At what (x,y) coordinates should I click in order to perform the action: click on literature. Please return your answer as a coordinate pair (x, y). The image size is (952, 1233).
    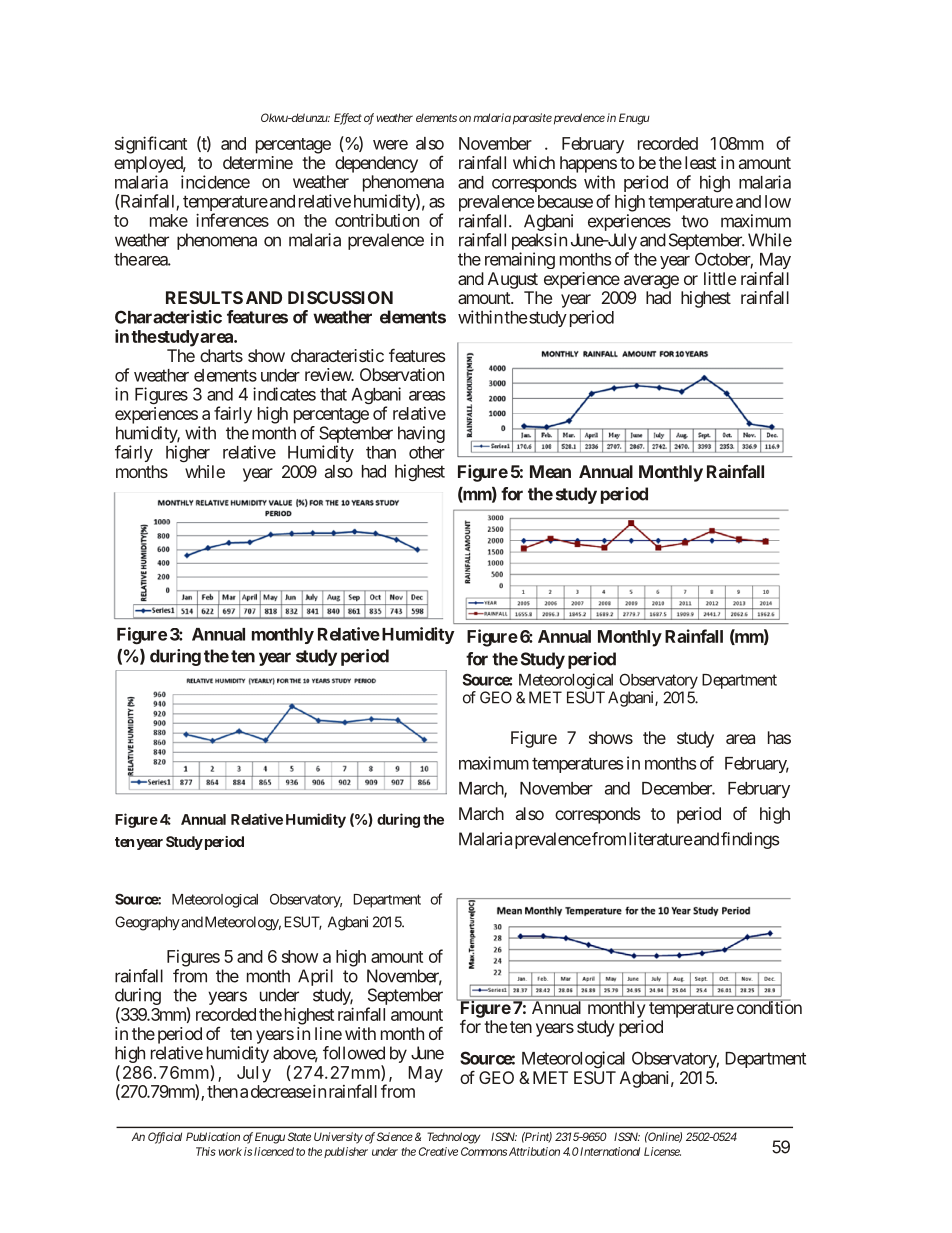
    Looking at the image, I should click on (661, 839).
